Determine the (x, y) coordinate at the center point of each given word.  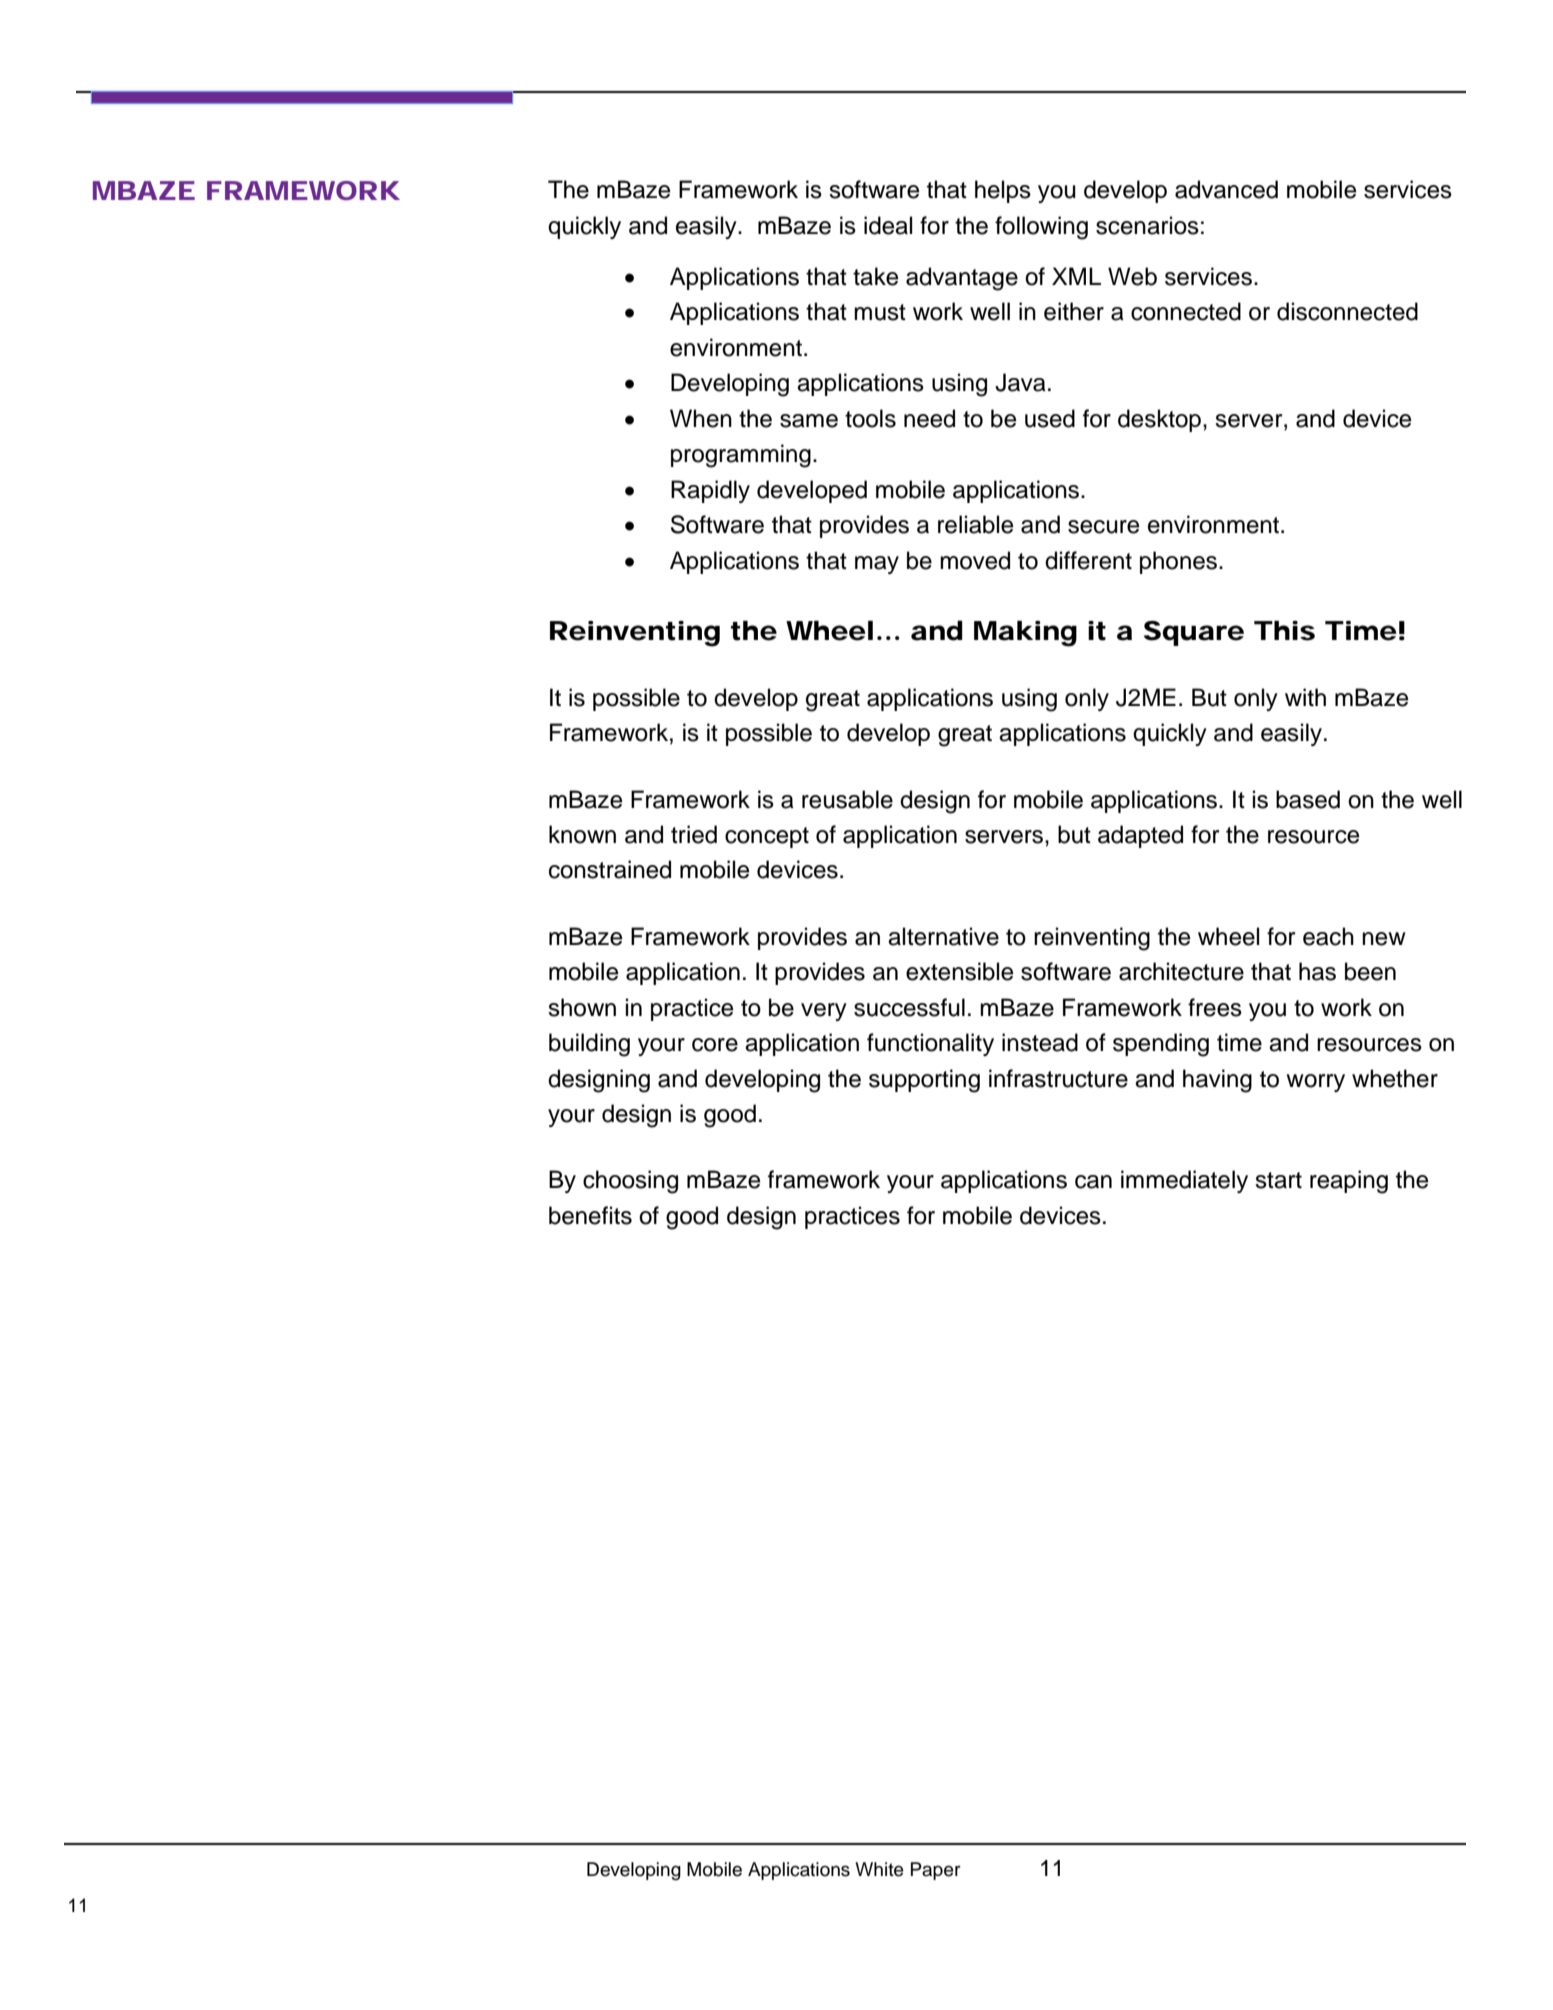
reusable (847, 799)
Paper (936, 1871)
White (879, 1869)
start (1278, 1180)
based (1308, 799)
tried (694, 834)
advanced (1226, 189)
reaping (1349, 1182)
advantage (962, 279)
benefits (590, 1215)
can (1093, 1182)
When (701, 418)
